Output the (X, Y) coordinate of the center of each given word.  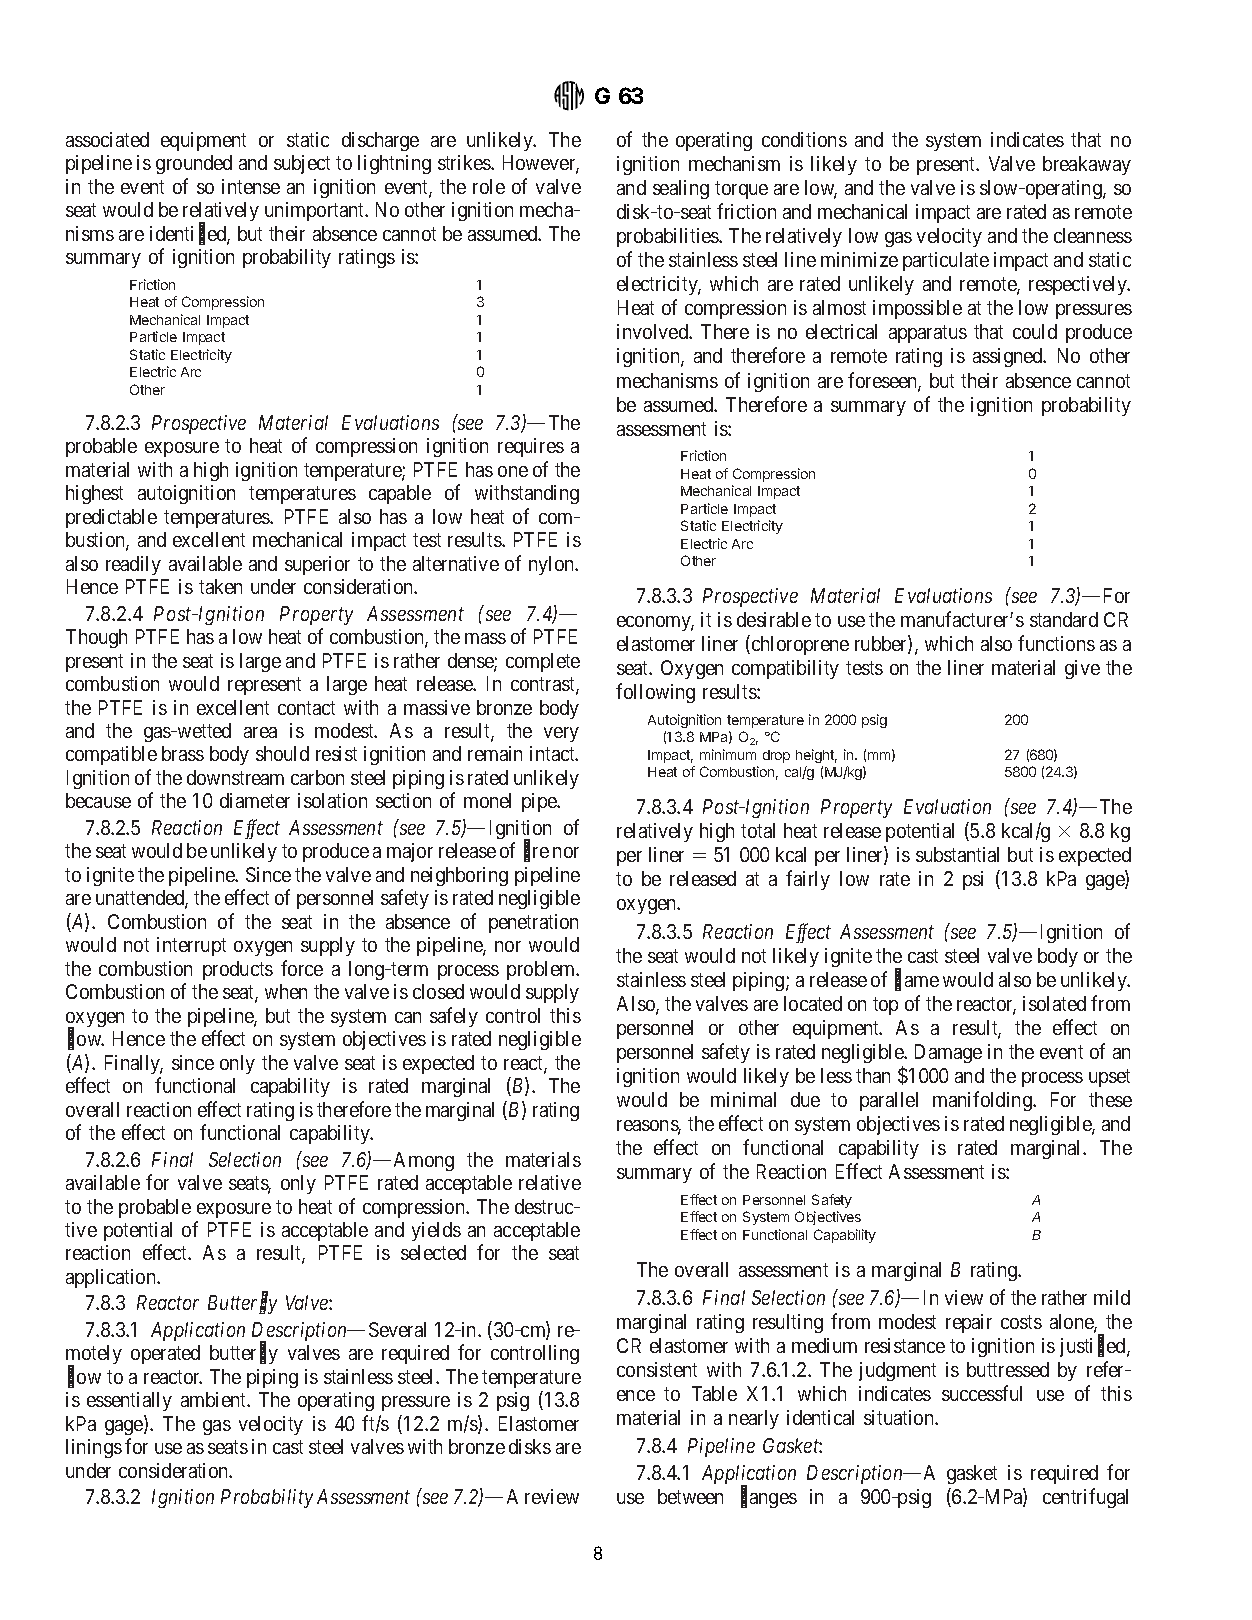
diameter (255, 800)
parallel (889, 1101)
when (286, 991)
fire (536, 852)
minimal (743, 1099)
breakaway (1087, 165)
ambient (215, 1399)
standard (1064, 619)
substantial (957, 854)
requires (531, 447)
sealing (681, 189)
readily (133, 565)
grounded (194, 164)
